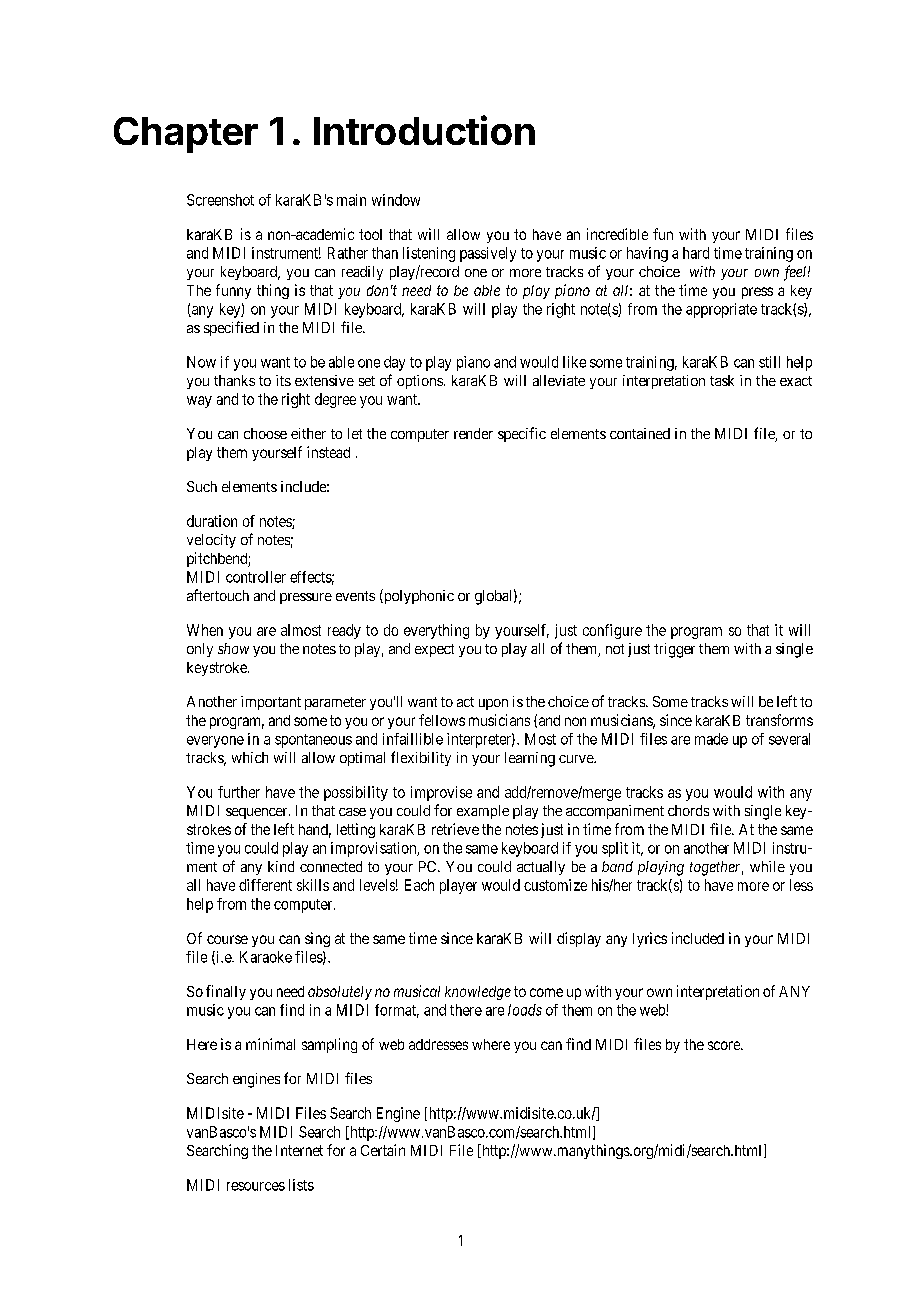 Image resolution: width=924 pixels, height=1308 pixels. Describe the element at coordinates (696, 253) in the screenshot. I see `hard` at that location.
